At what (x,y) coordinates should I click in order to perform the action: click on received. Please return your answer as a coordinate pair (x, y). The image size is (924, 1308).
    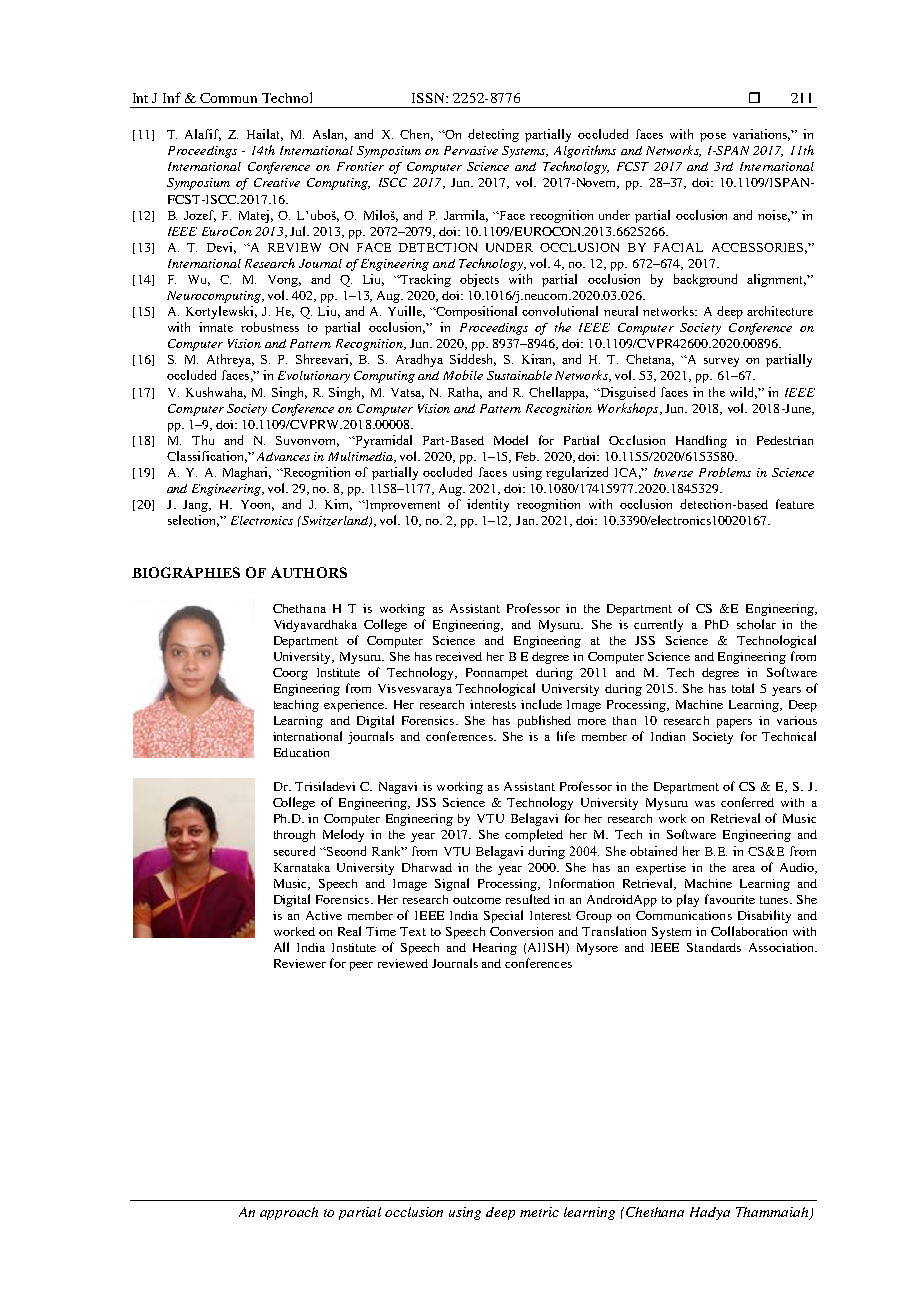
    Looking at the image, I should click on (459, 656).
